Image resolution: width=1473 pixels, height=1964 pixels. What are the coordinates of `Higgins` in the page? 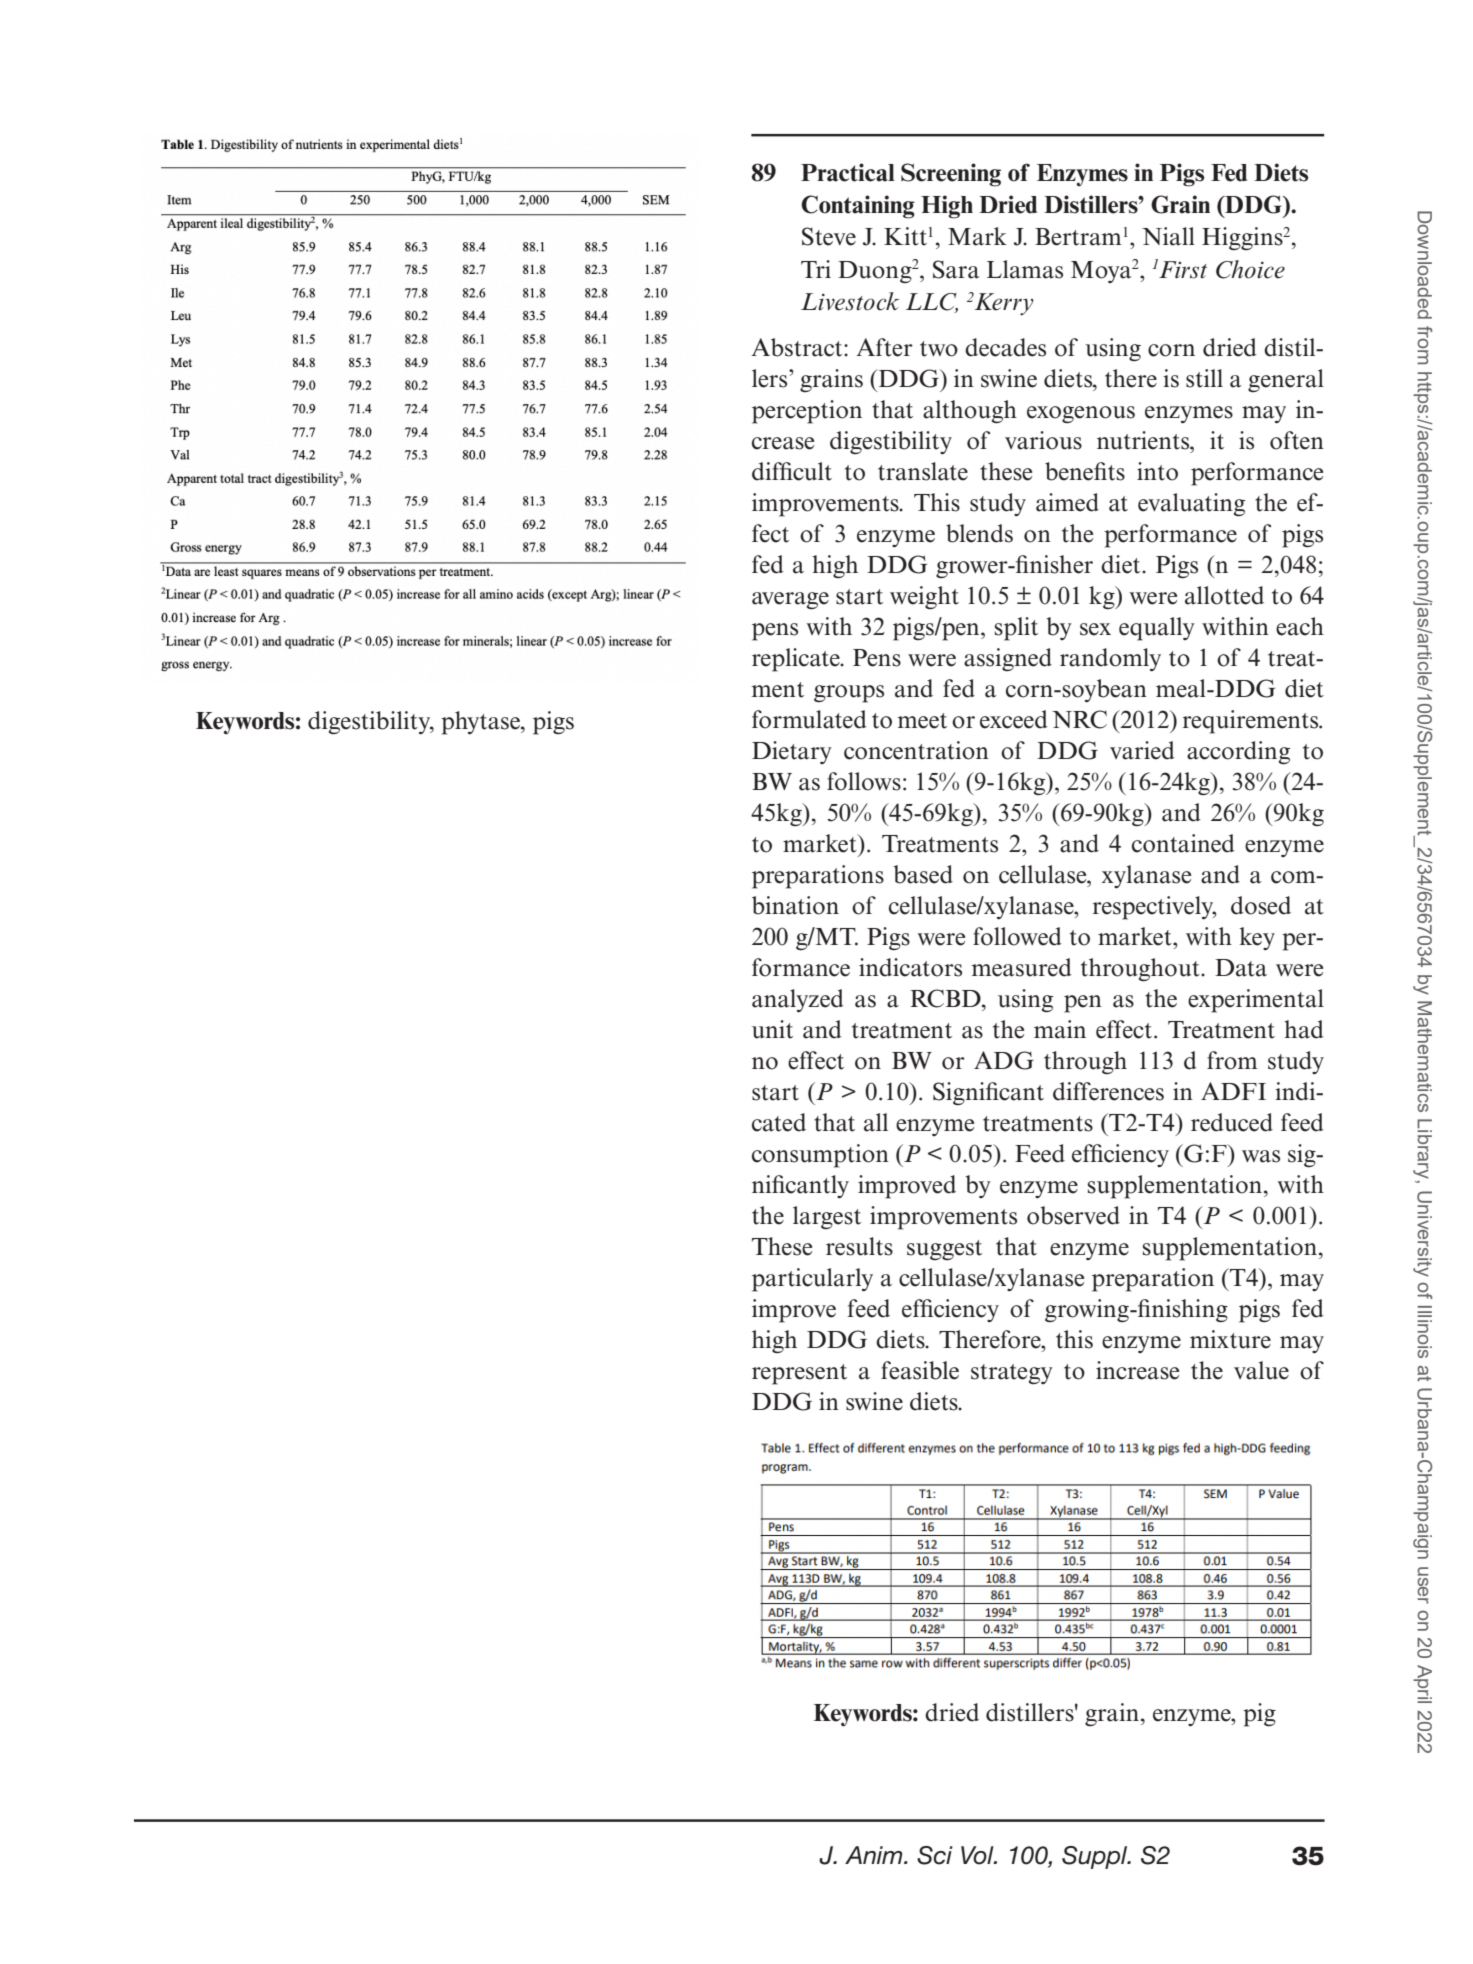 It's located at (1243, 239).
